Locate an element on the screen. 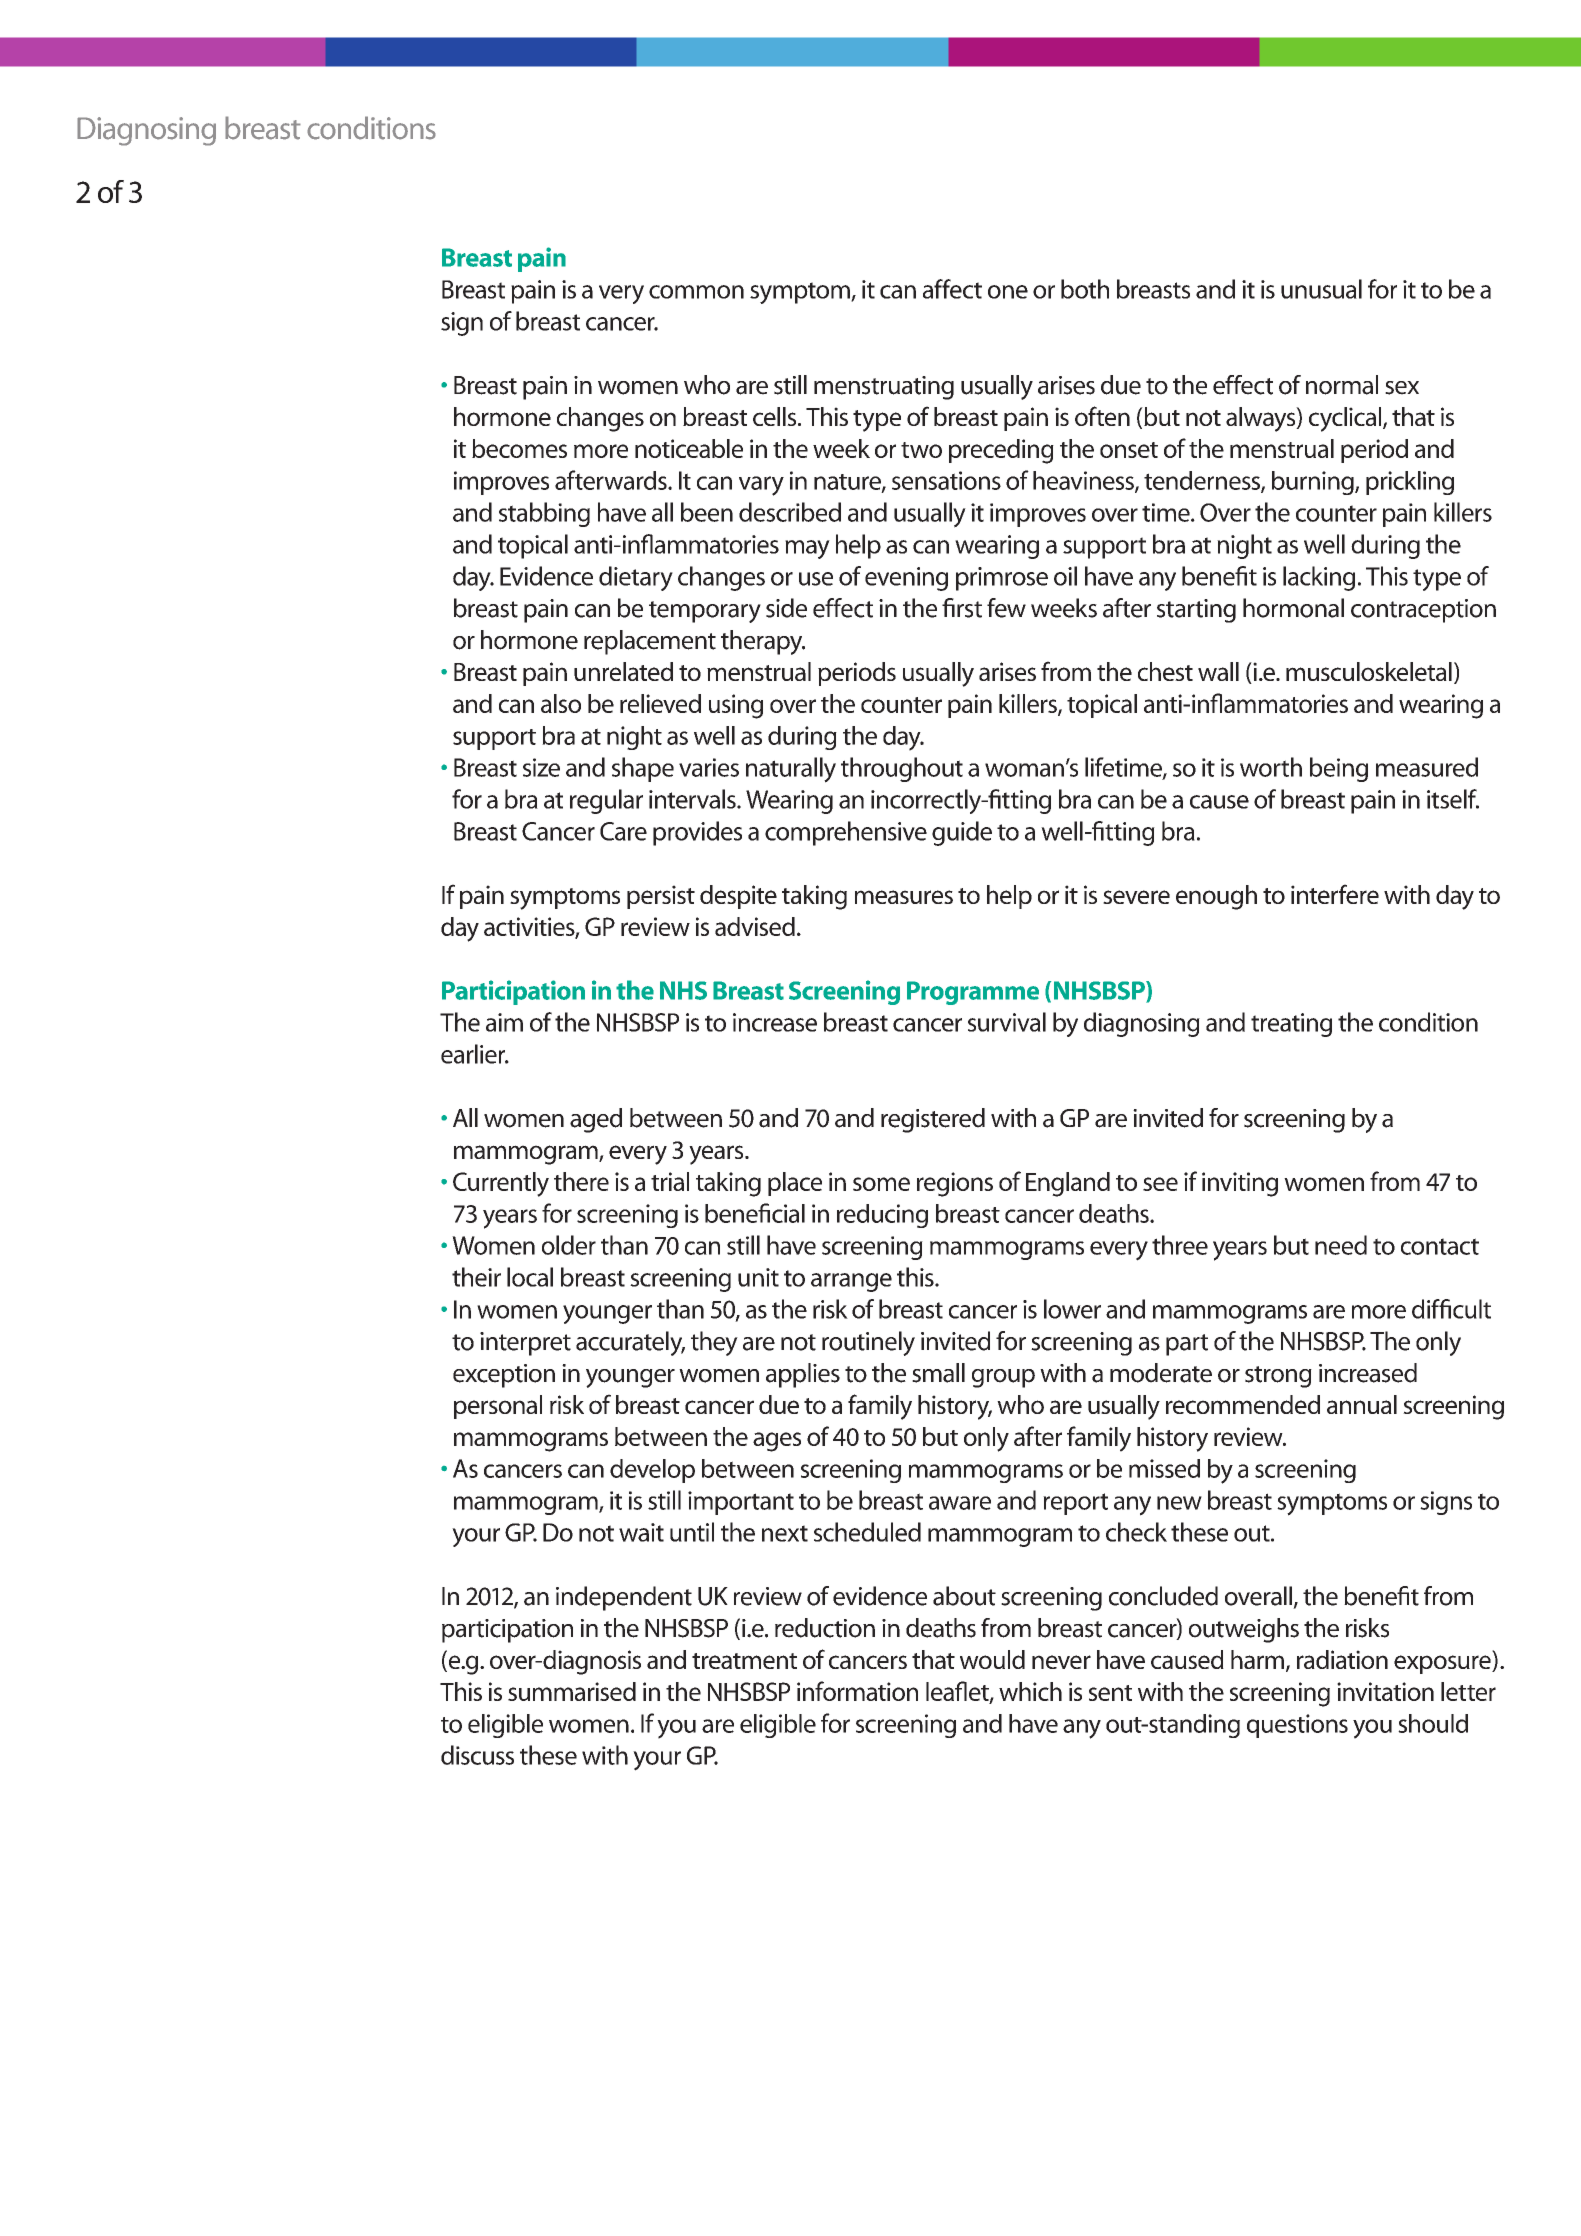 The image size is (1581, 2236). unusual is located at coordinates (1321, 289).
